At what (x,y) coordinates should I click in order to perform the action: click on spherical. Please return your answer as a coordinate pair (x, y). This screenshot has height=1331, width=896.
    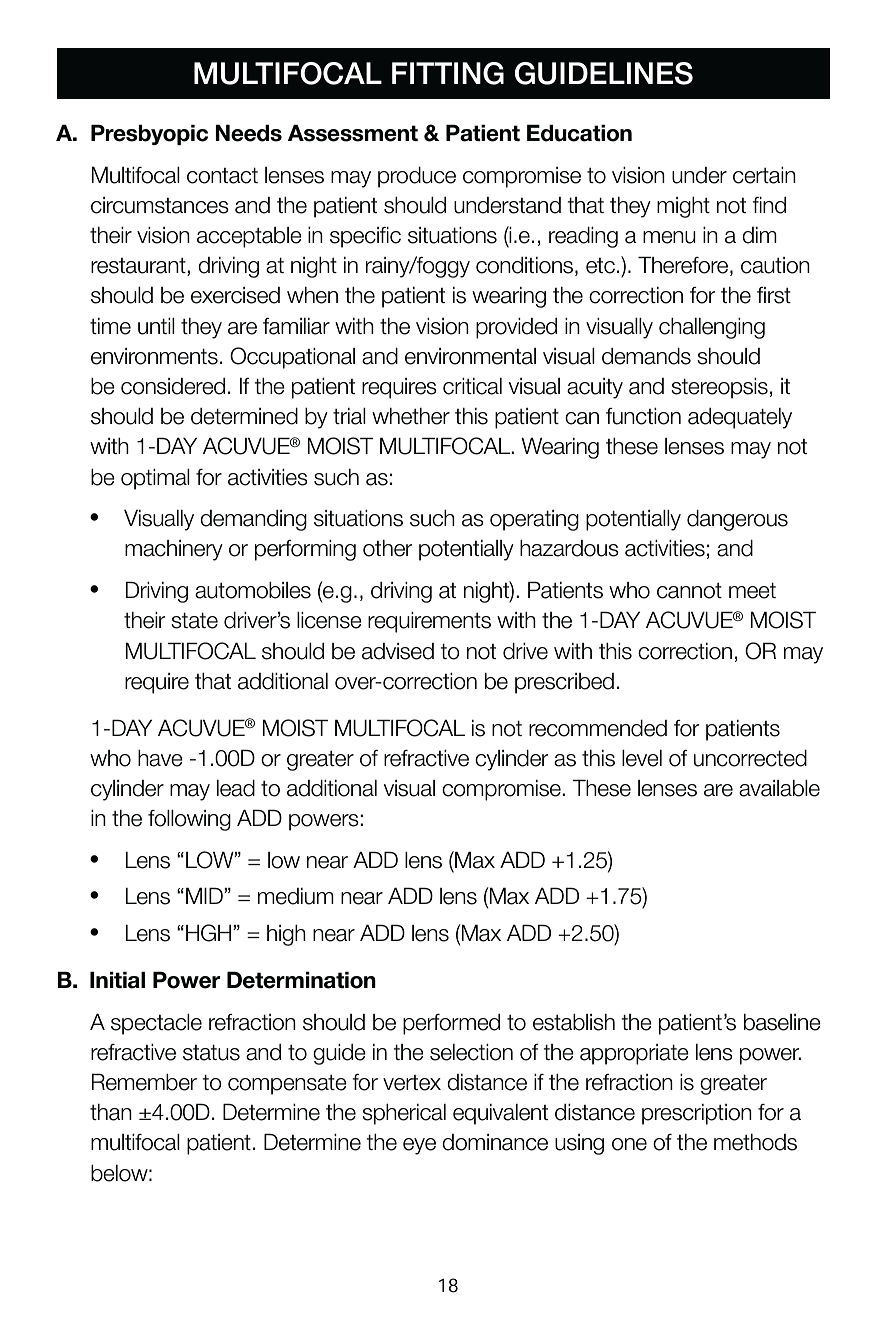
    Looking at the image, I should click on (404, 1114).
